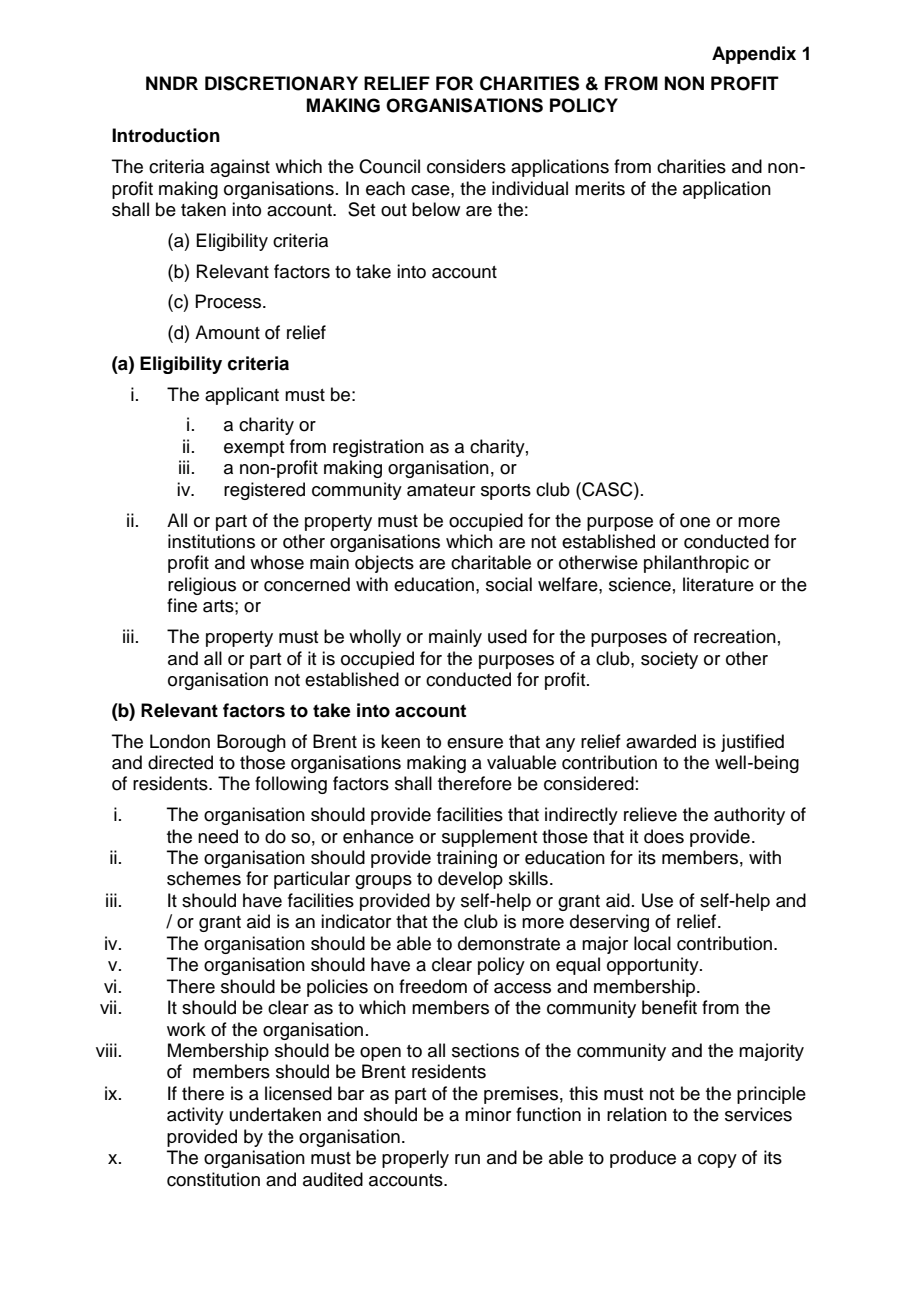 Image resolution: width=924 pixels, height=1308 pixels. I want to click on Appendix, so click(754, 55).
